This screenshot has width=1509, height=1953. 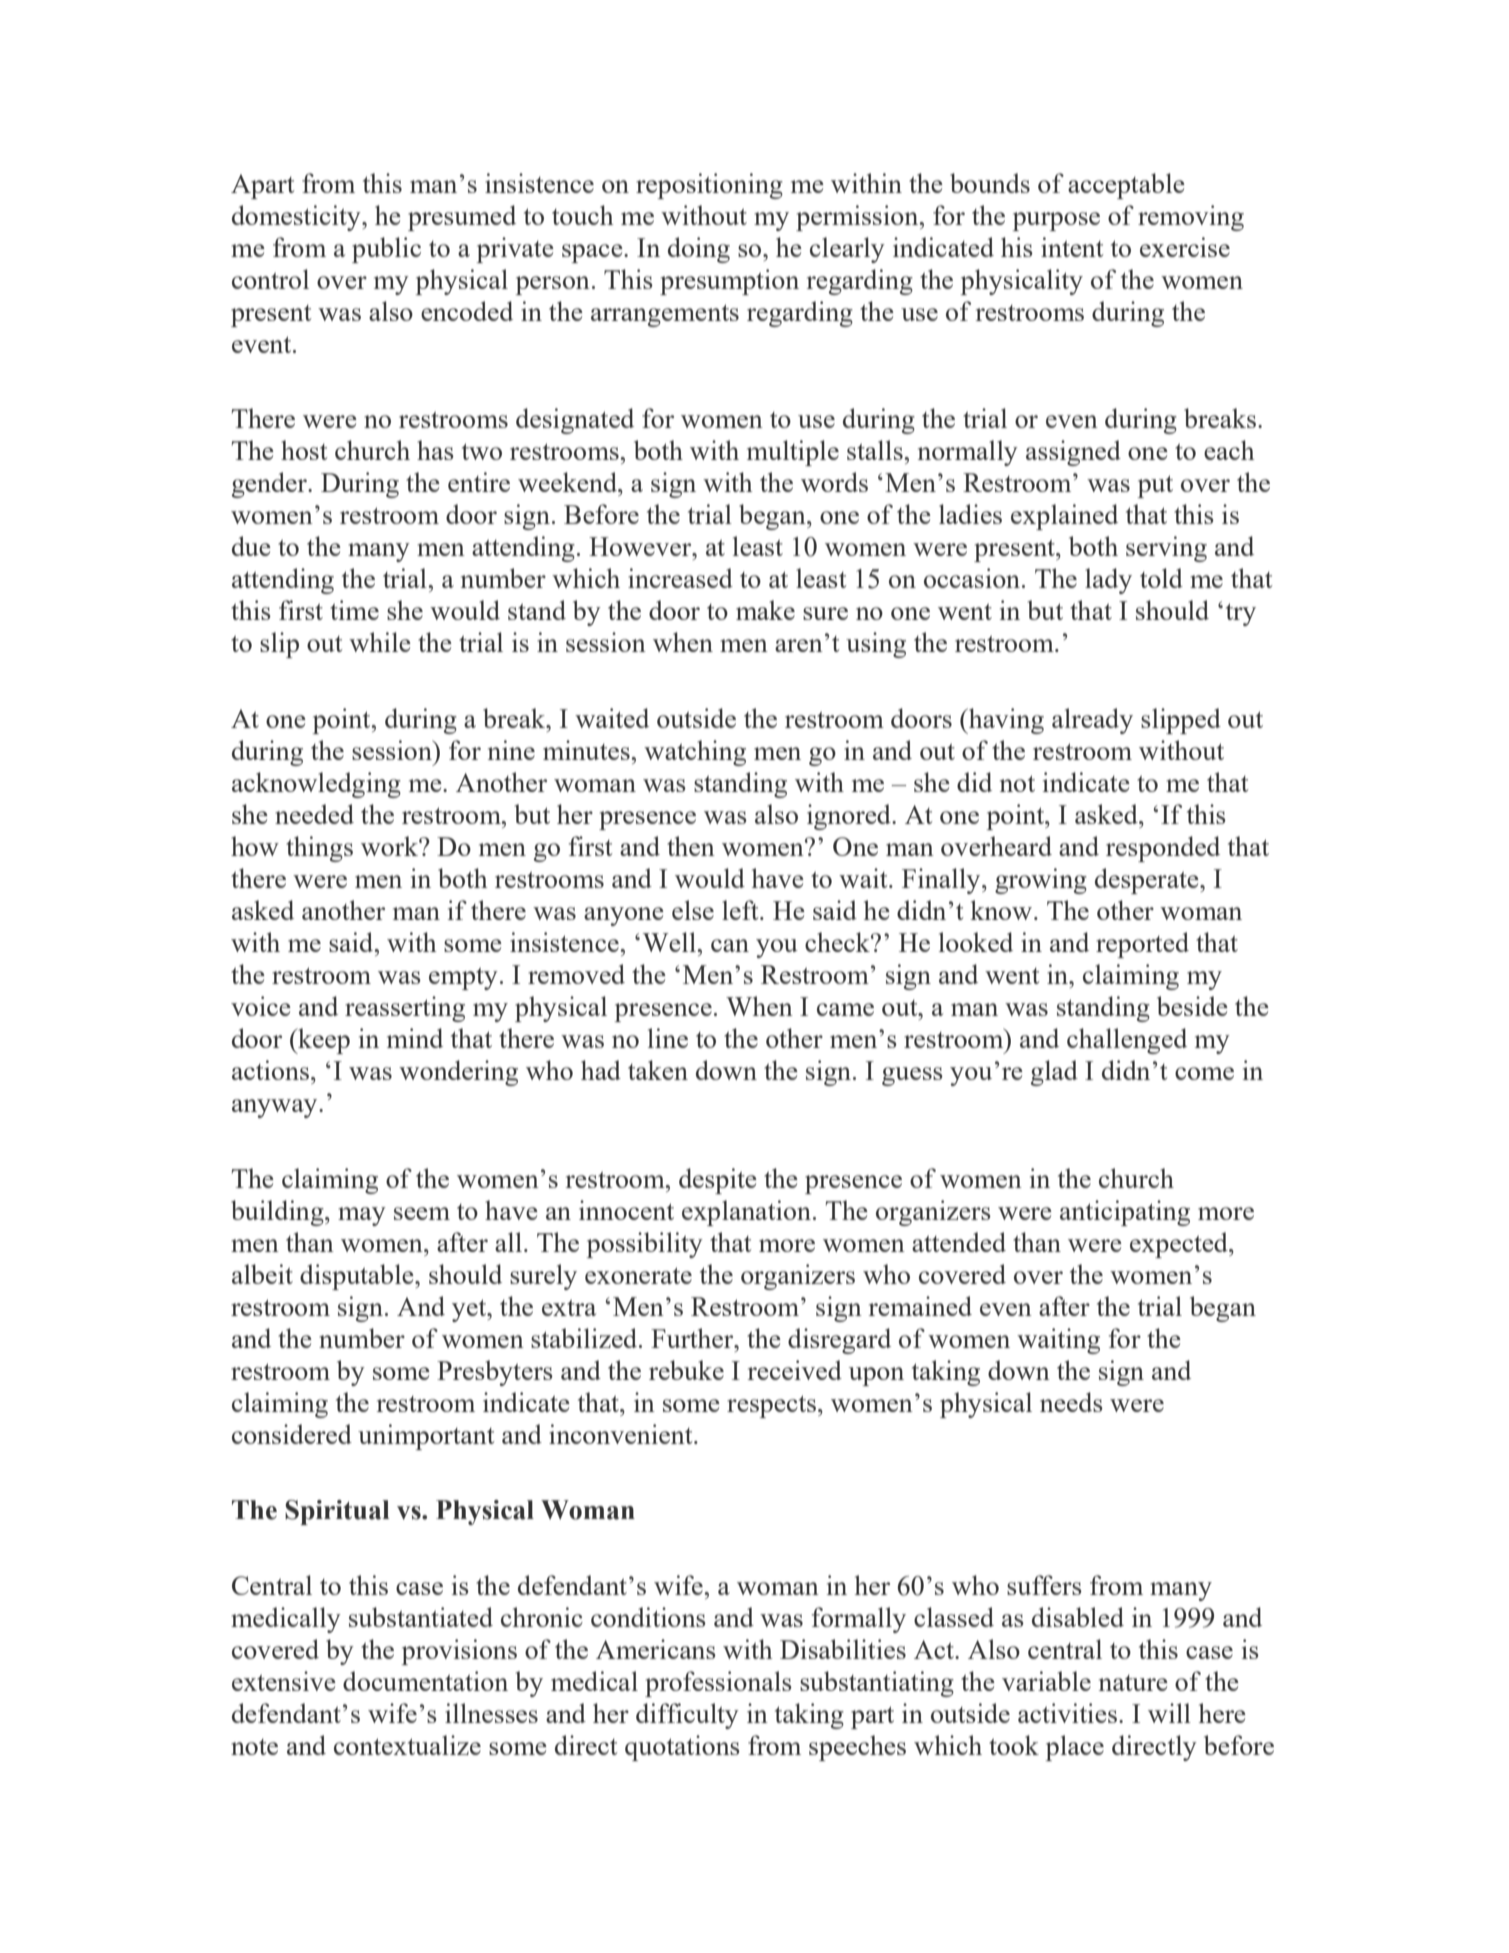 What do you see at coordinates (386, 250) in the screenshot?
I see `public` at bounding box center [386, 250].
